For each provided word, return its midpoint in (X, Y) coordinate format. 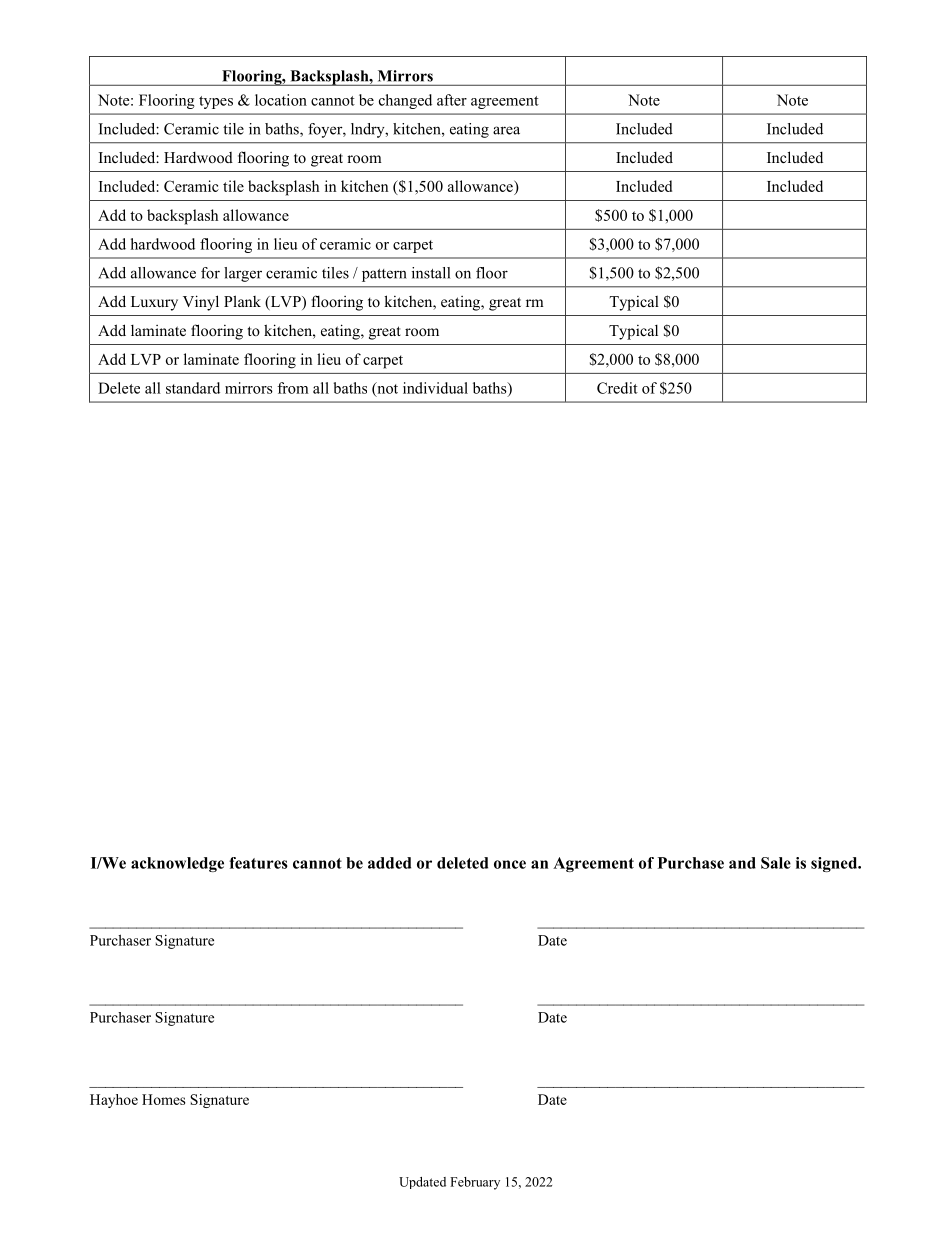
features (258, 863)
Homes (163, 1099)
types (216, 102)
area (506, 130)
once (510, 864)
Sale (776, 863)
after (452, 100)
